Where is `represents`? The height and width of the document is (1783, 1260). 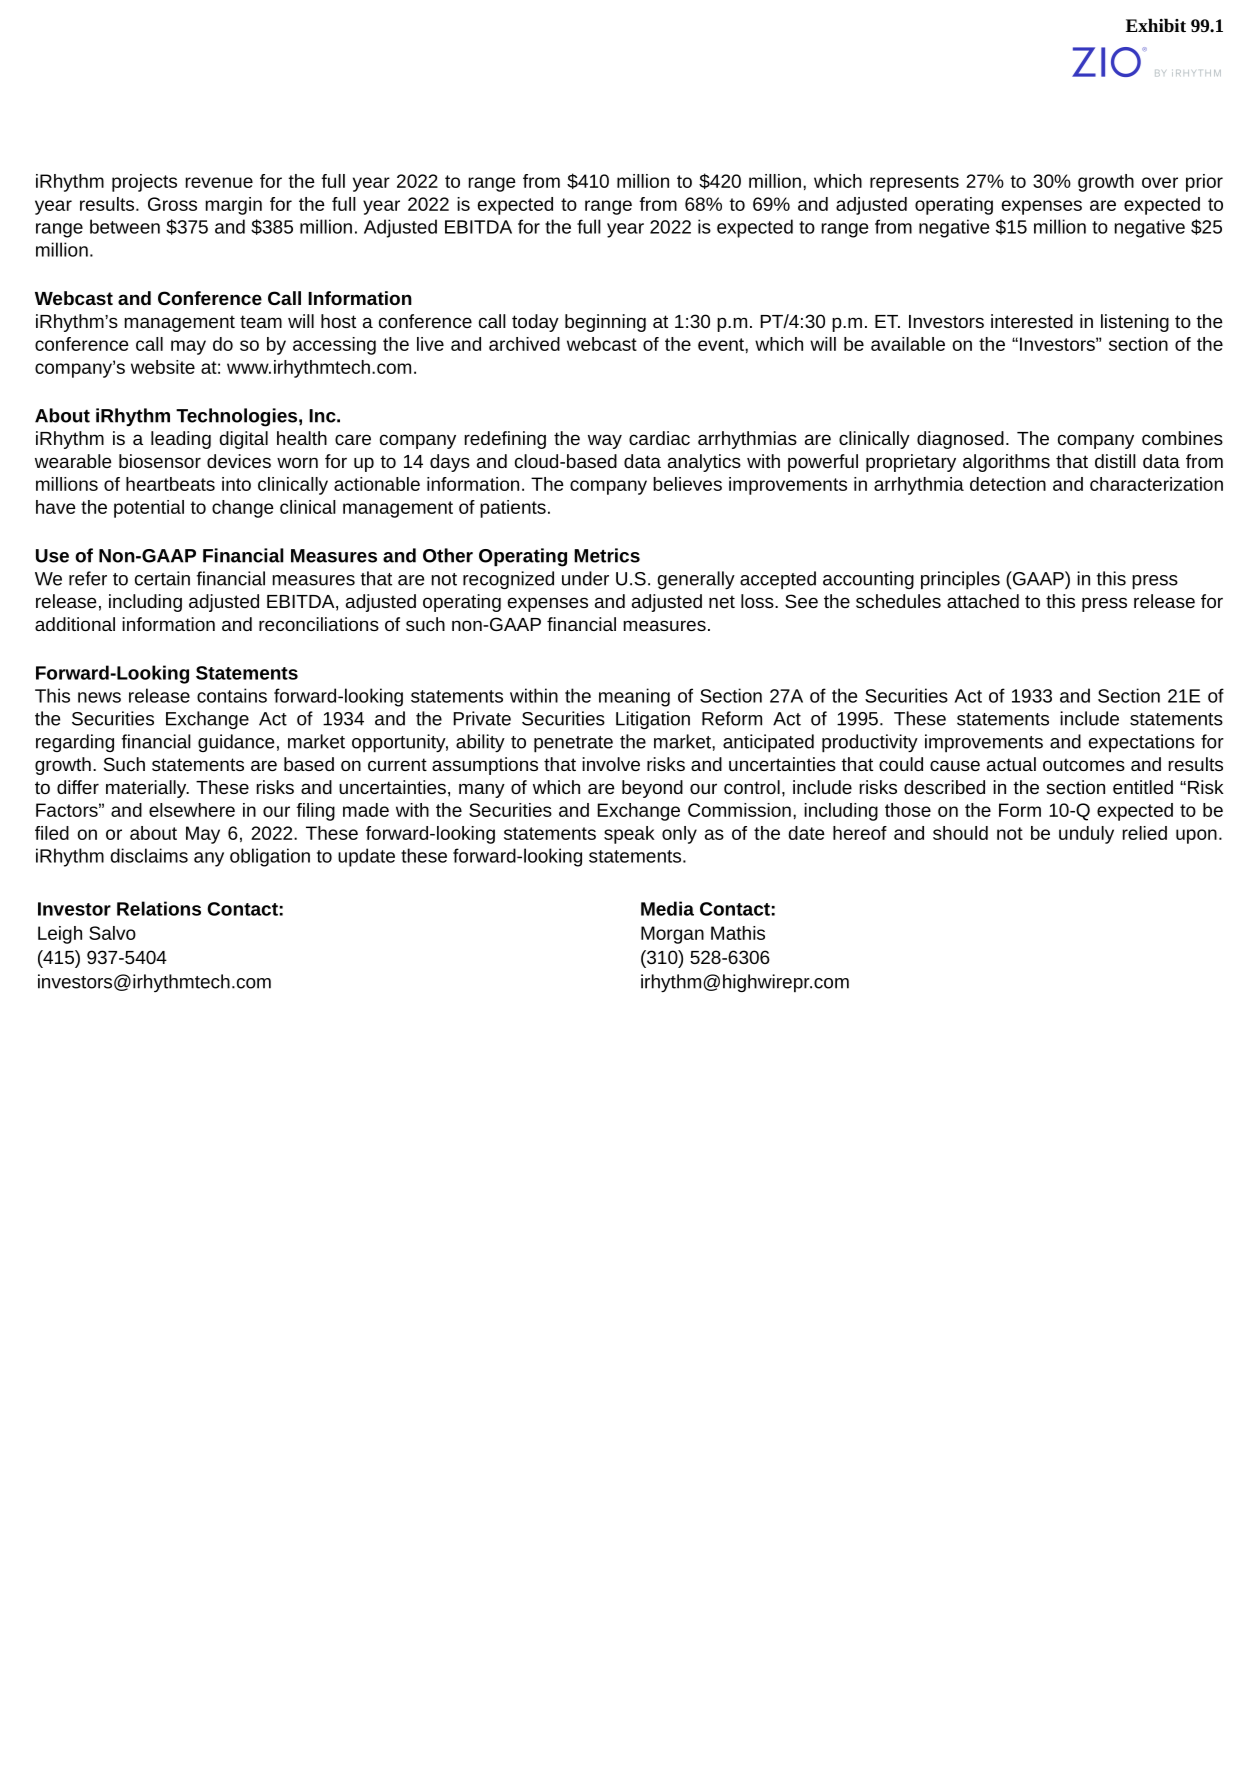 represents is located at coordinates (914, 183).
